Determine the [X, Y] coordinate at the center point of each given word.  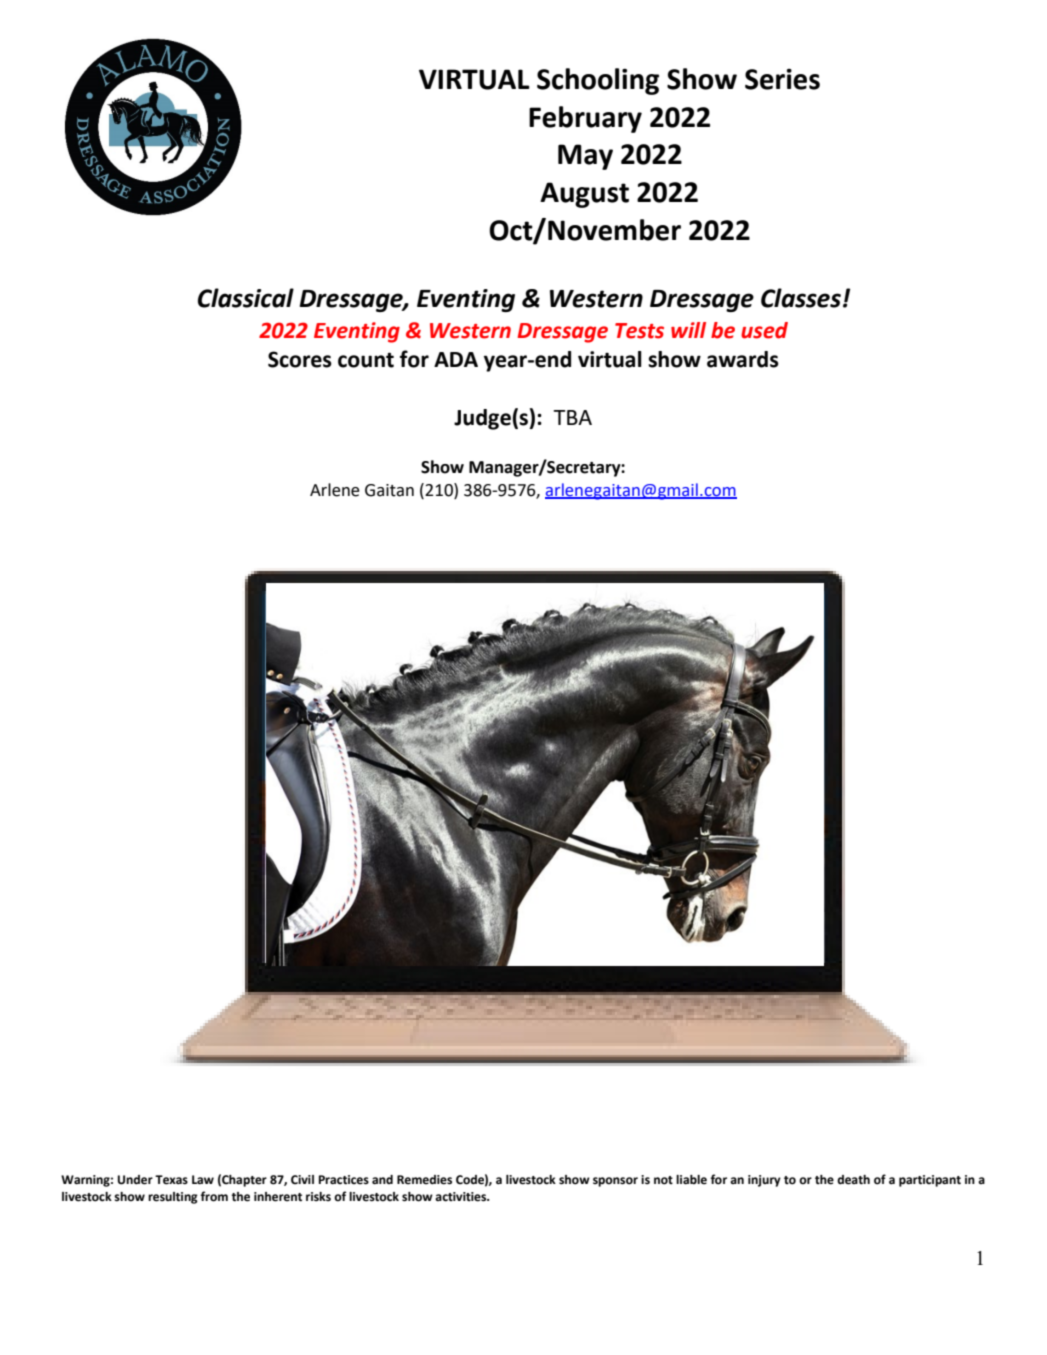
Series [782, 79]
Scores [300, 359]
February [585, 119]
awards [743, 359]
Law [203, 1180]
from [214, 1196]
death [853, 1180]
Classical [246, 298]
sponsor [615, 1182]
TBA [572, 417]
